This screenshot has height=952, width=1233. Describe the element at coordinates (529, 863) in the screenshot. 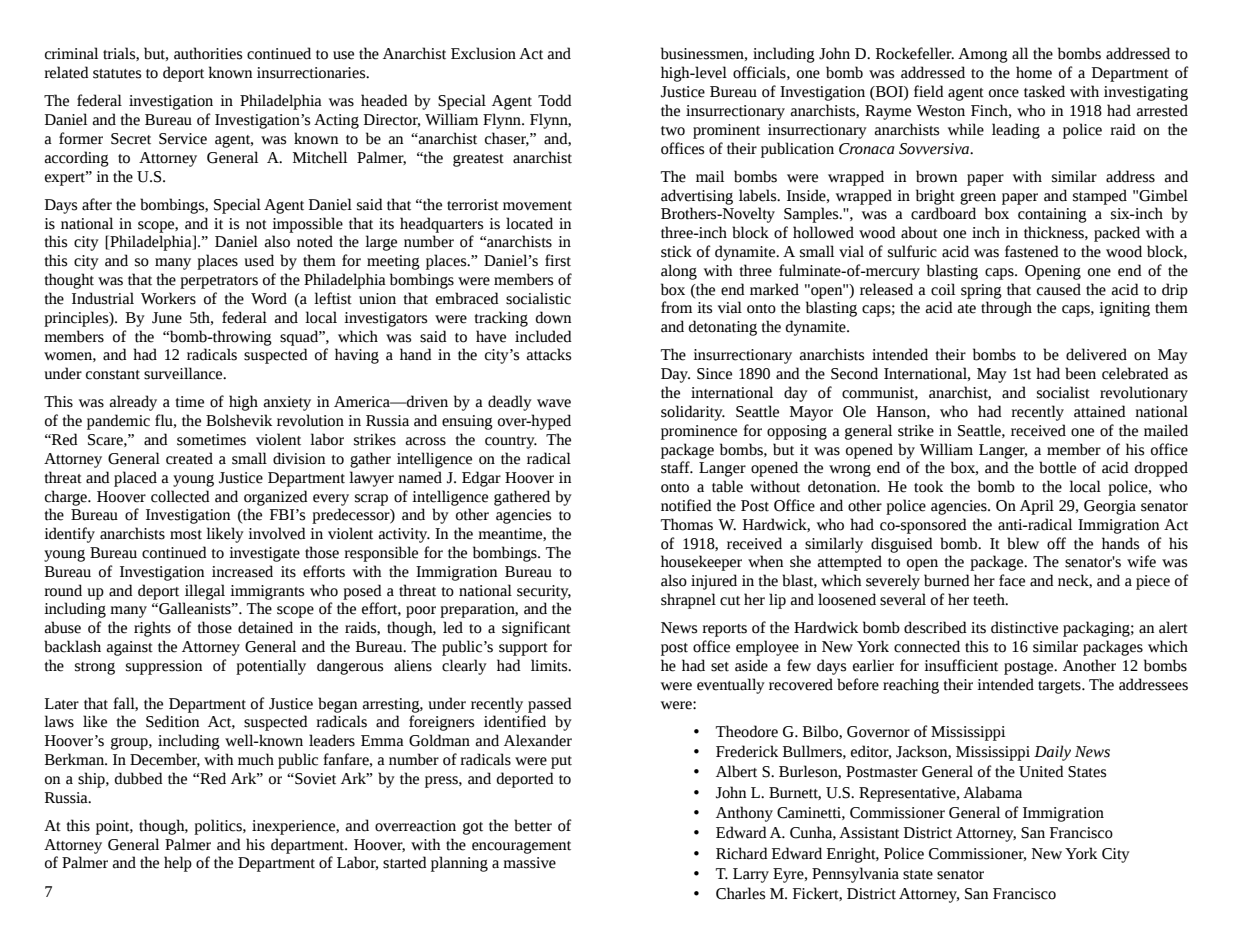

I see `massive` at that location.
